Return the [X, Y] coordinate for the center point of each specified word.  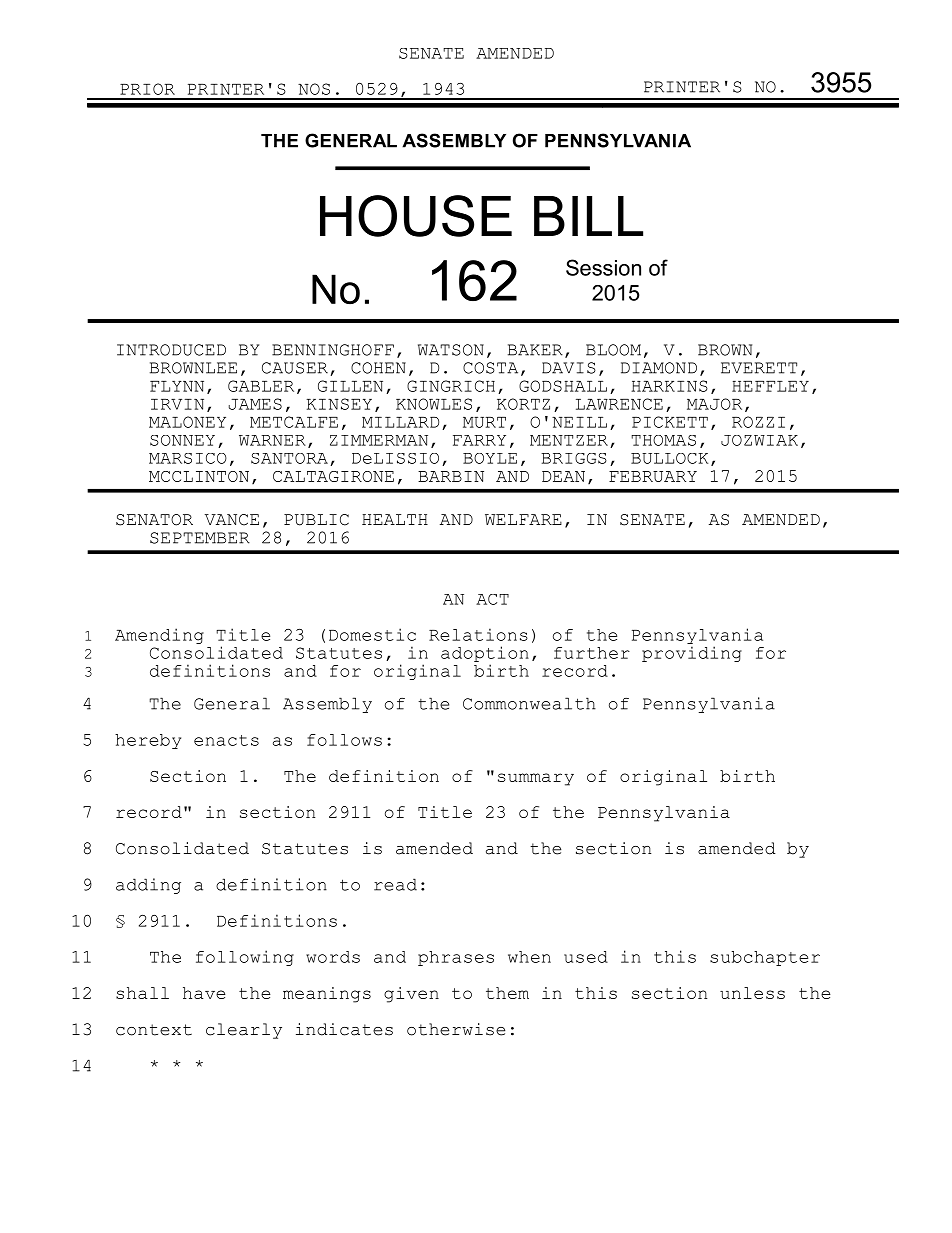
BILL [588, 216]
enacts [226, 740]
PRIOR [147, 89]
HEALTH [395, 519]
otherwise [456, 1029]
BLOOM [613, 350]
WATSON [451, 350]
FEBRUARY [653, 476]
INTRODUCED [171, 350]
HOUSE [416, 216]
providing [692, 654]
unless [752, 993]
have [204, 993]
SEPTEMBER [200, 538]
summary [536, 779]
